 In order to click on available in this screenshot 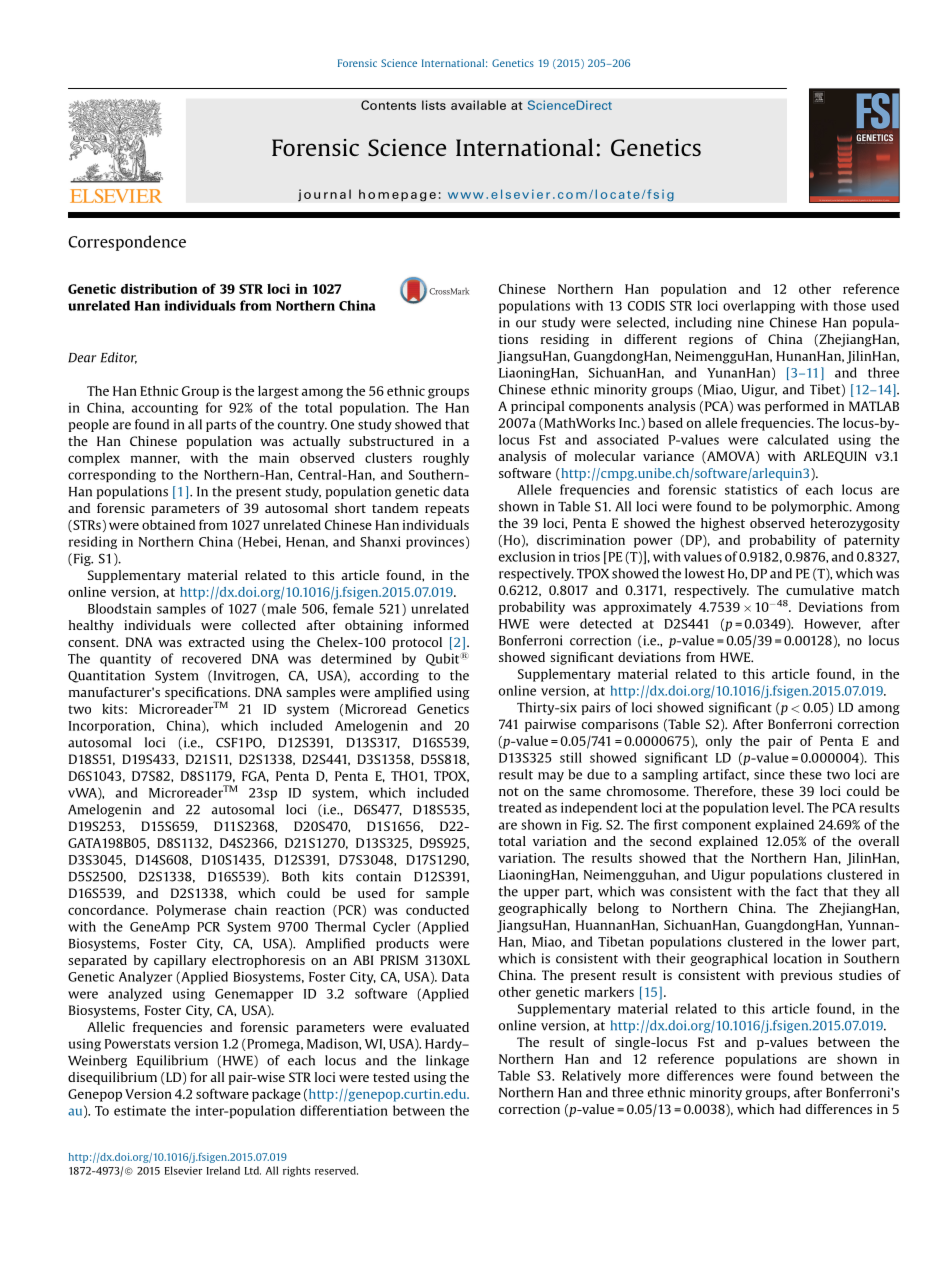, I will do `click(478, 105)`.
